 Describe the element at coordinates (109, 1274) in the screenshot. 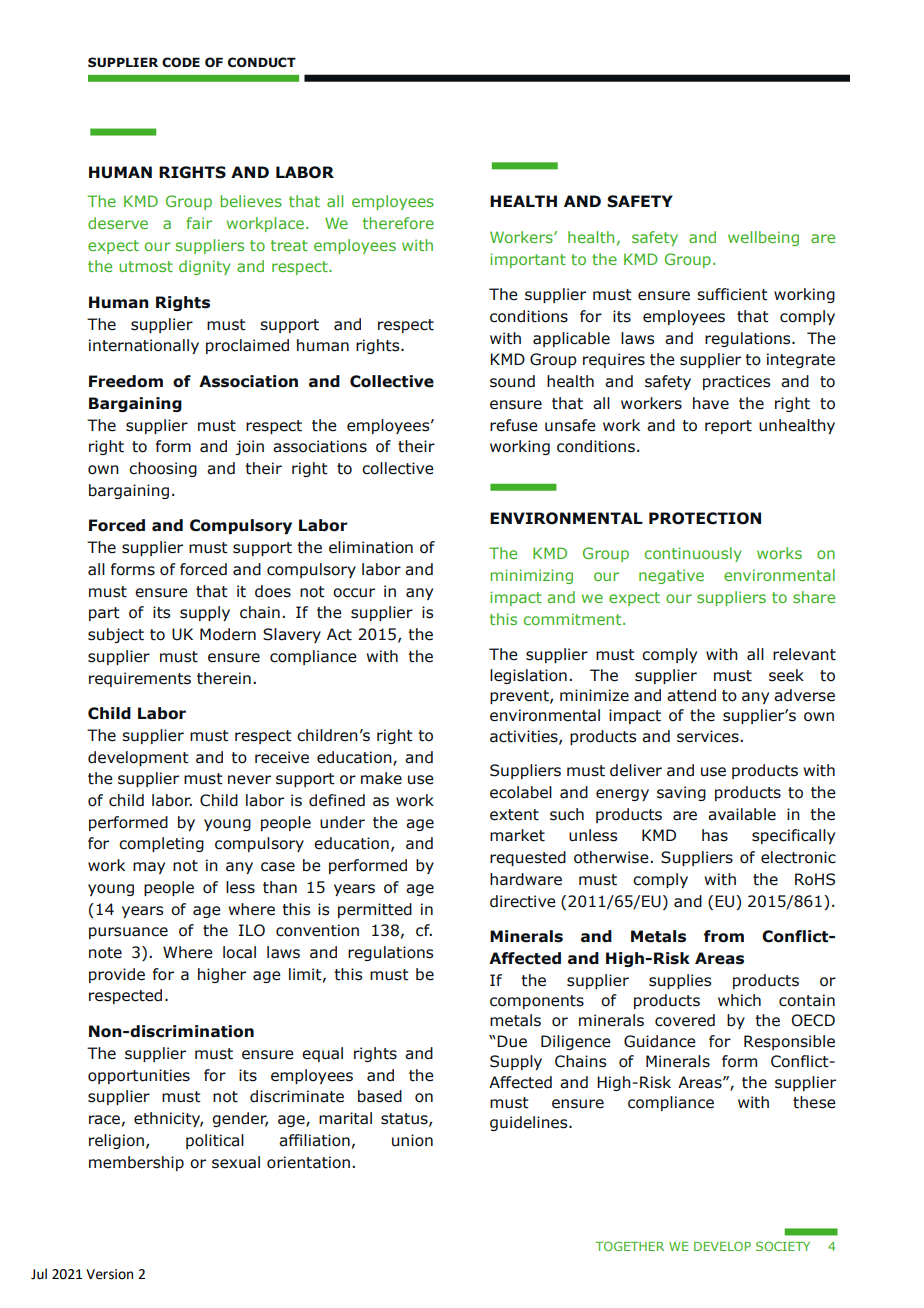

I see `Version` at that location.
